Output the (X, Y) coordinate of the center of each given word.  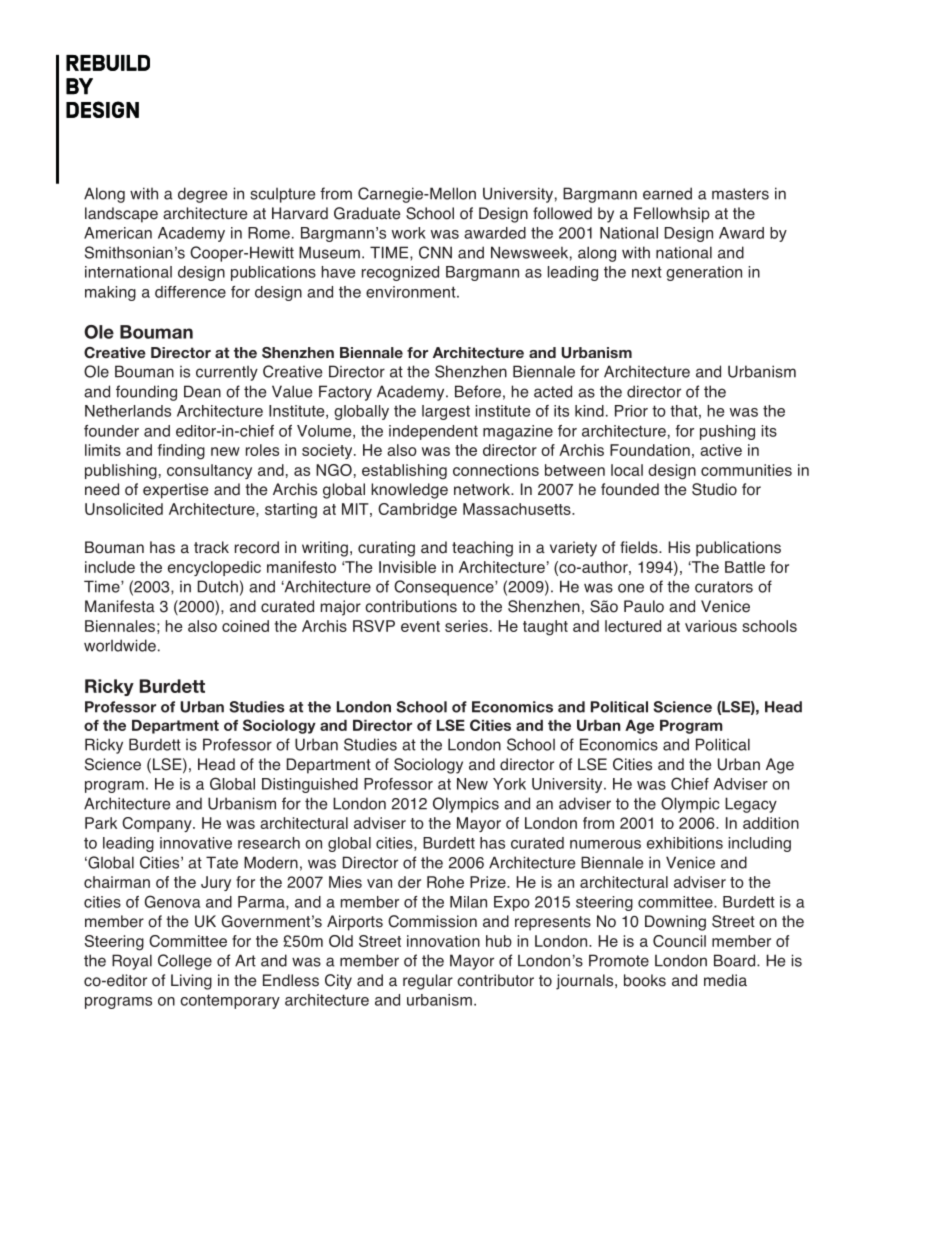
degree (202, 195)
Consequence (445, 588)
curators (724, 587)
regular (428, 982)
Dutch (218, 586)
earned (667, 193)
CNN (435, 252)
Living (191, 982)
